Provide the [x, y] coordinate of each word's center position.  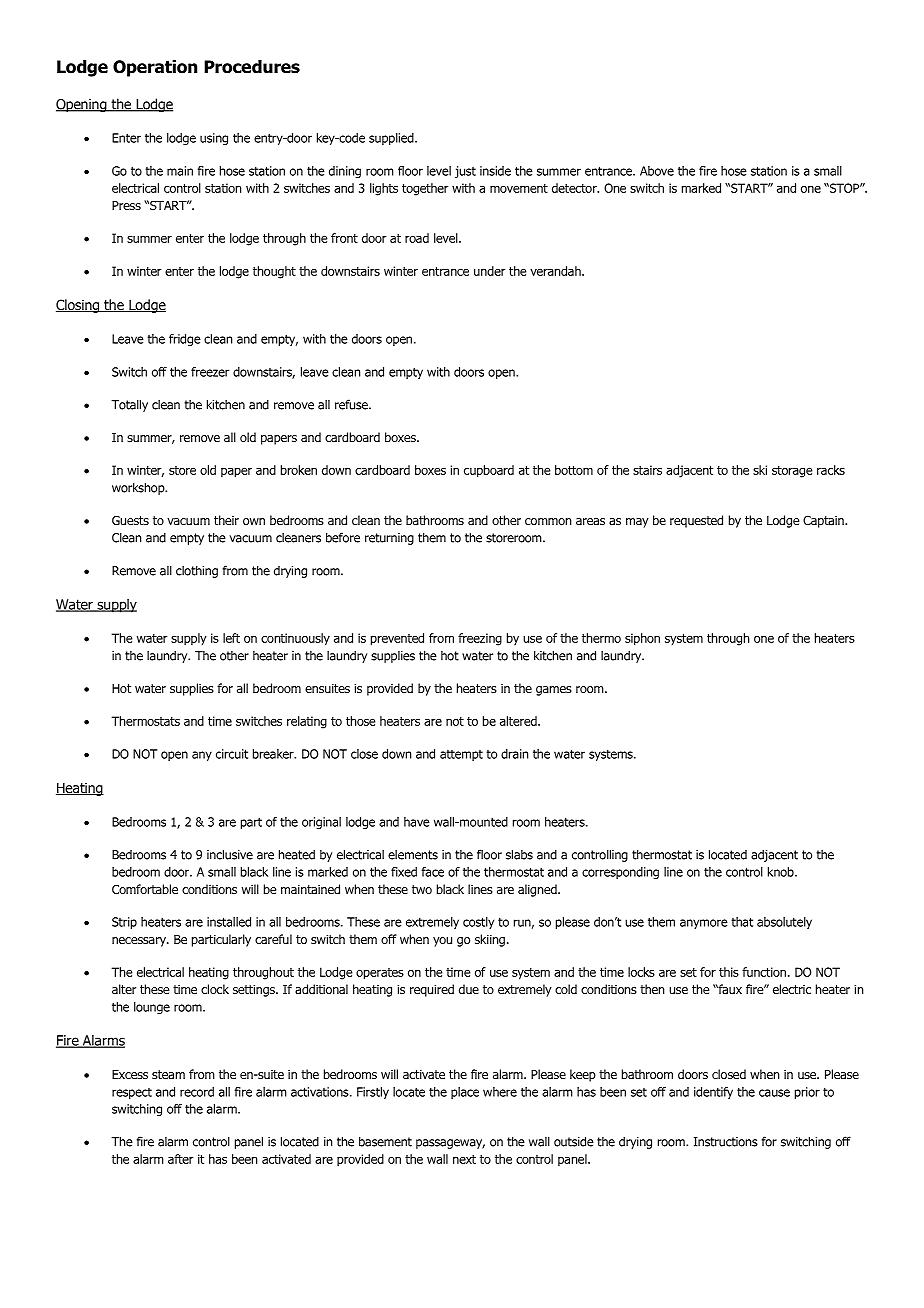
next [464, 1159]
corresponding [620, 873]
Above [657, 171]
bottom [574, 470]
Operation [155, 68]
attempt [461, 755]
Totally [129, 405]
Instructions [726, 1142]
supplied [392, 139]
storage [792, 472]
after [180, 1159]
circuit [232, 754]
